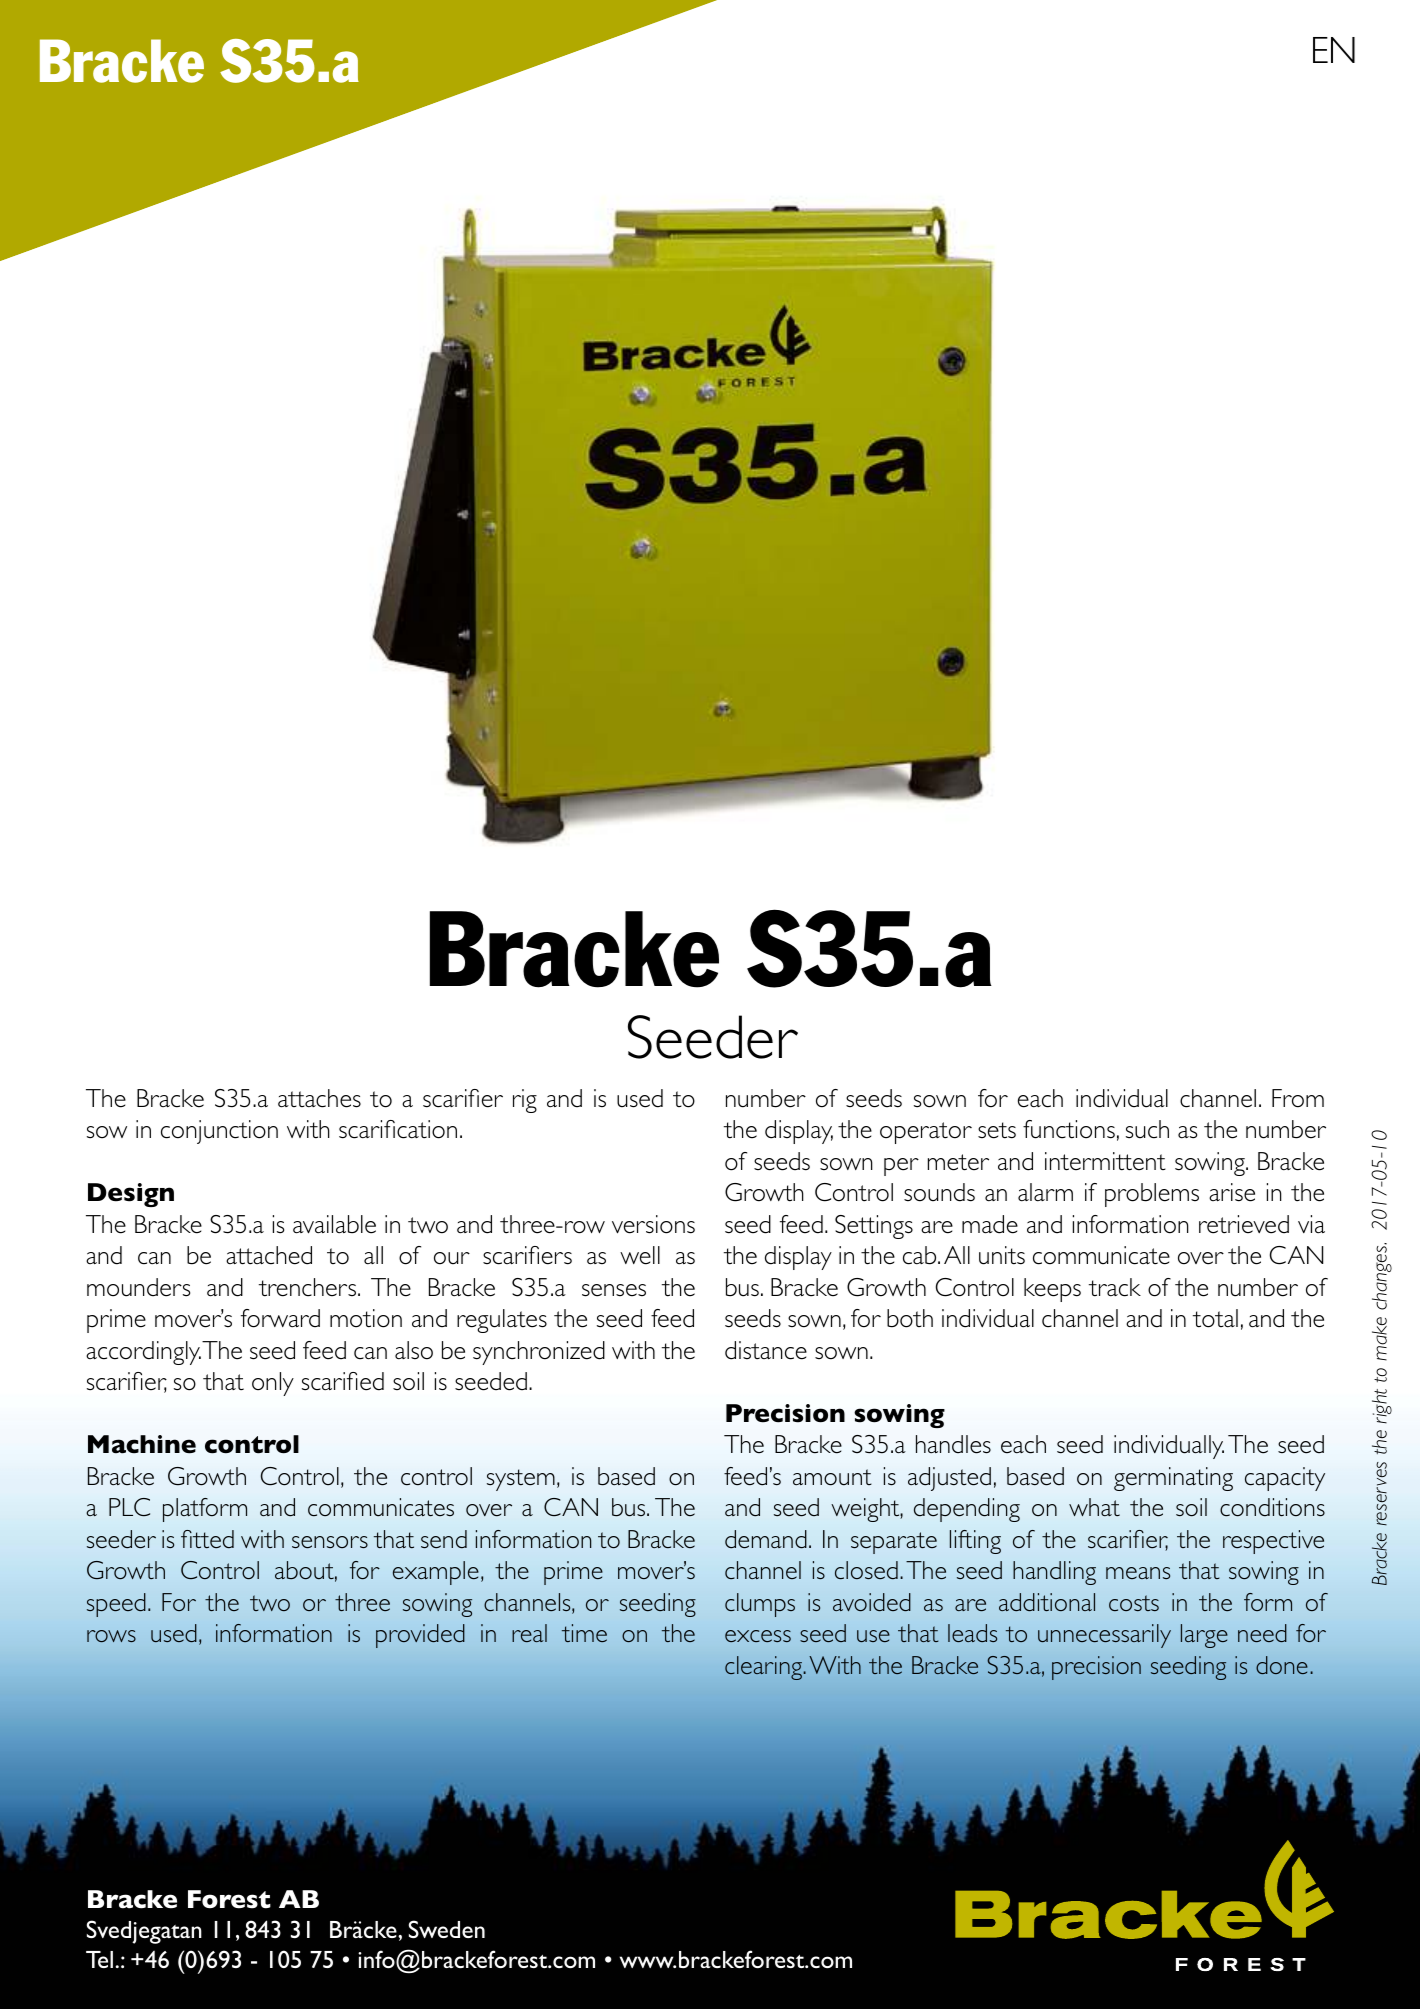 The image size is (1420, 2009). What do you see at coordinates (766, 1539) in the screenshot?
I see `demand` at bounding box center [766, 1539].
